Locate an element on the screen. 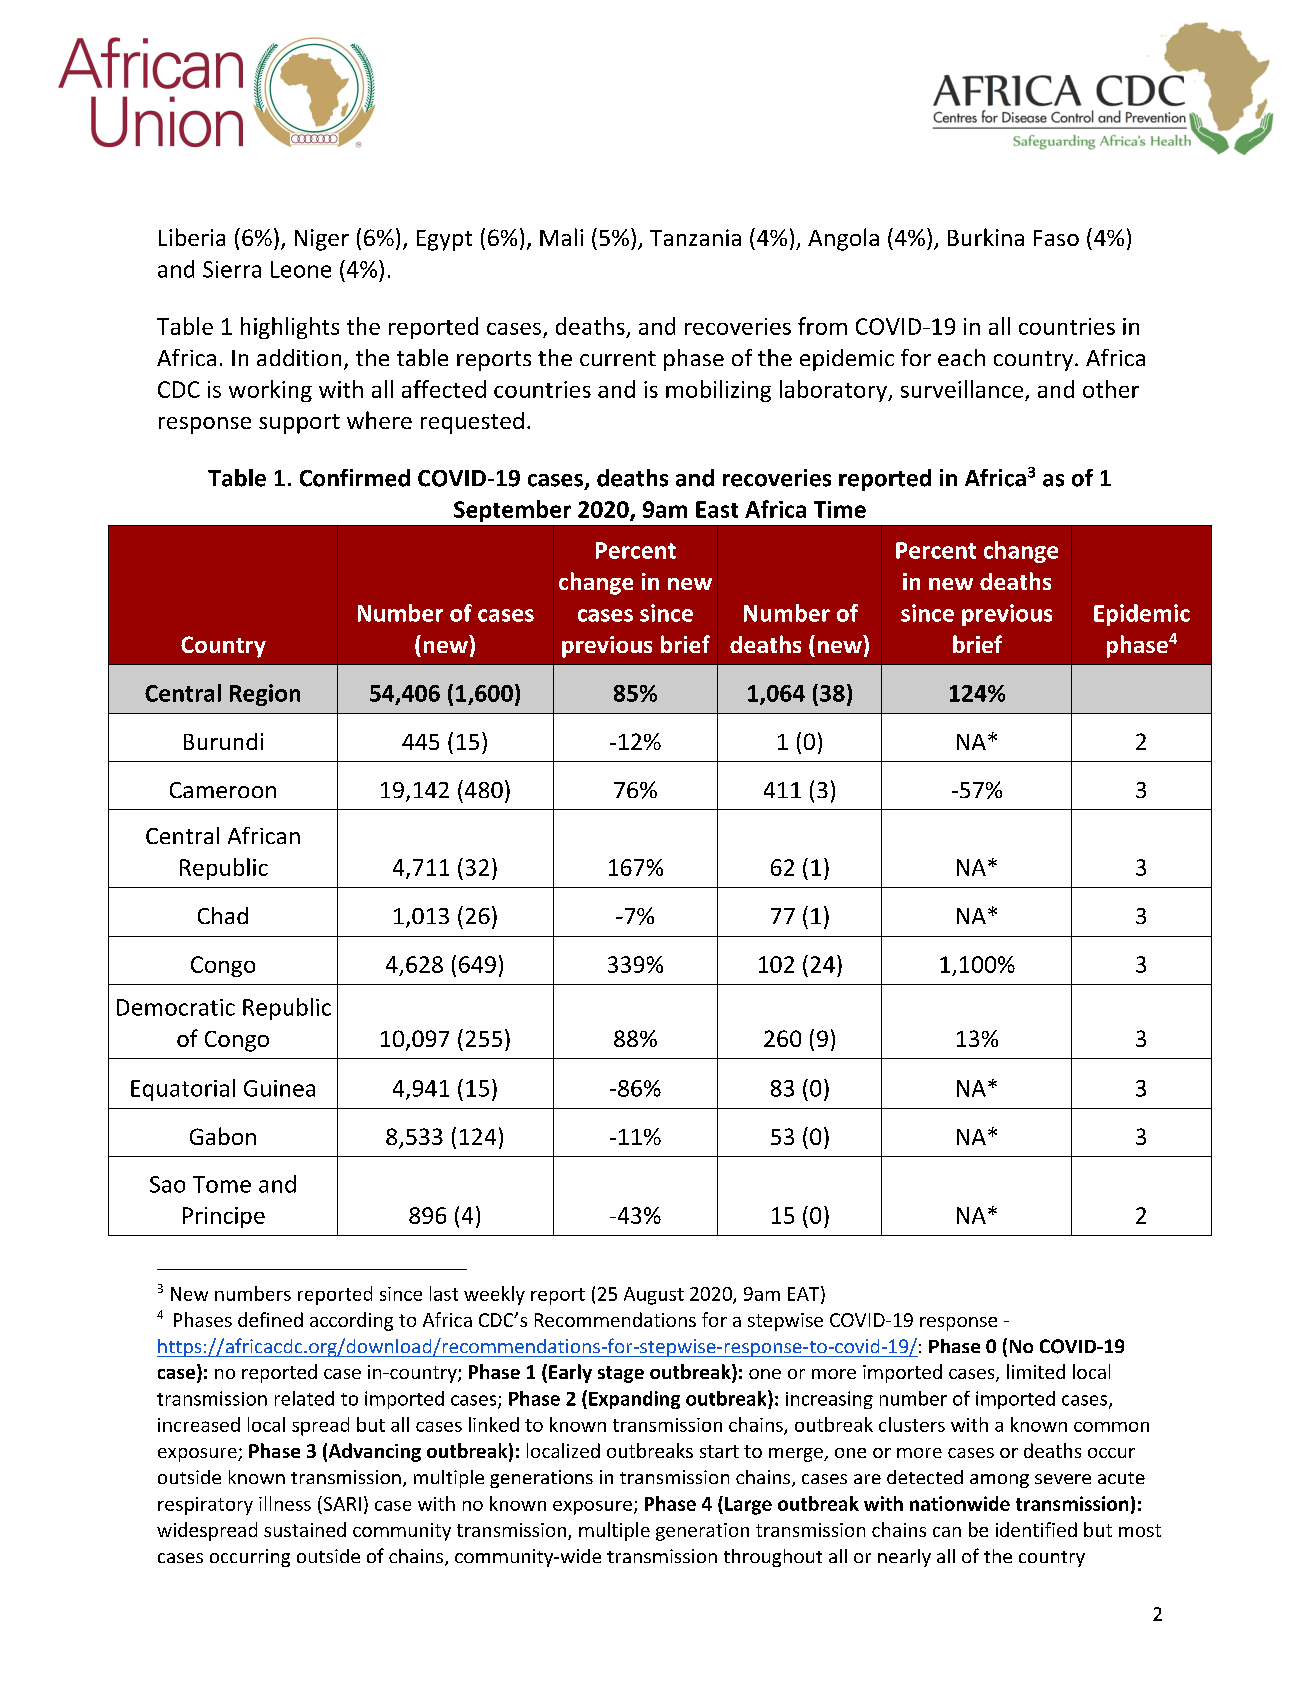 The image size is (1316, 1702). Time is located at coordinates (840, 509).
